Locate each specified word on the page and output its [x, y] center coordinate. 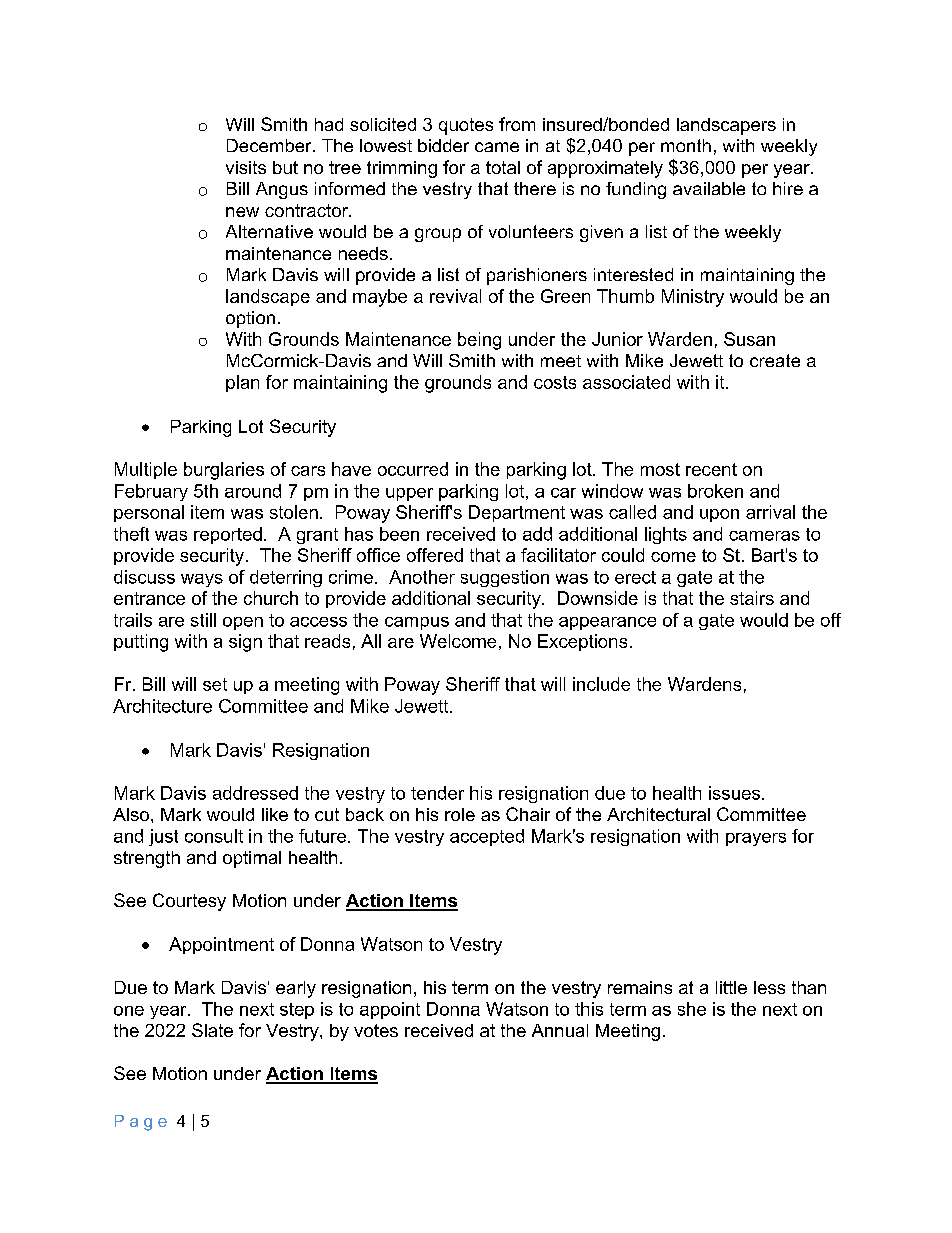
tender [437, 793]
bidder [443, 145]
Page [141, 1123]
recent [711, 469]
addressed [255, 793]
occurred [413, 469]
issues [736, 793]
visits [246, 167]
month [686, 145]
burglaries [224, 471]
